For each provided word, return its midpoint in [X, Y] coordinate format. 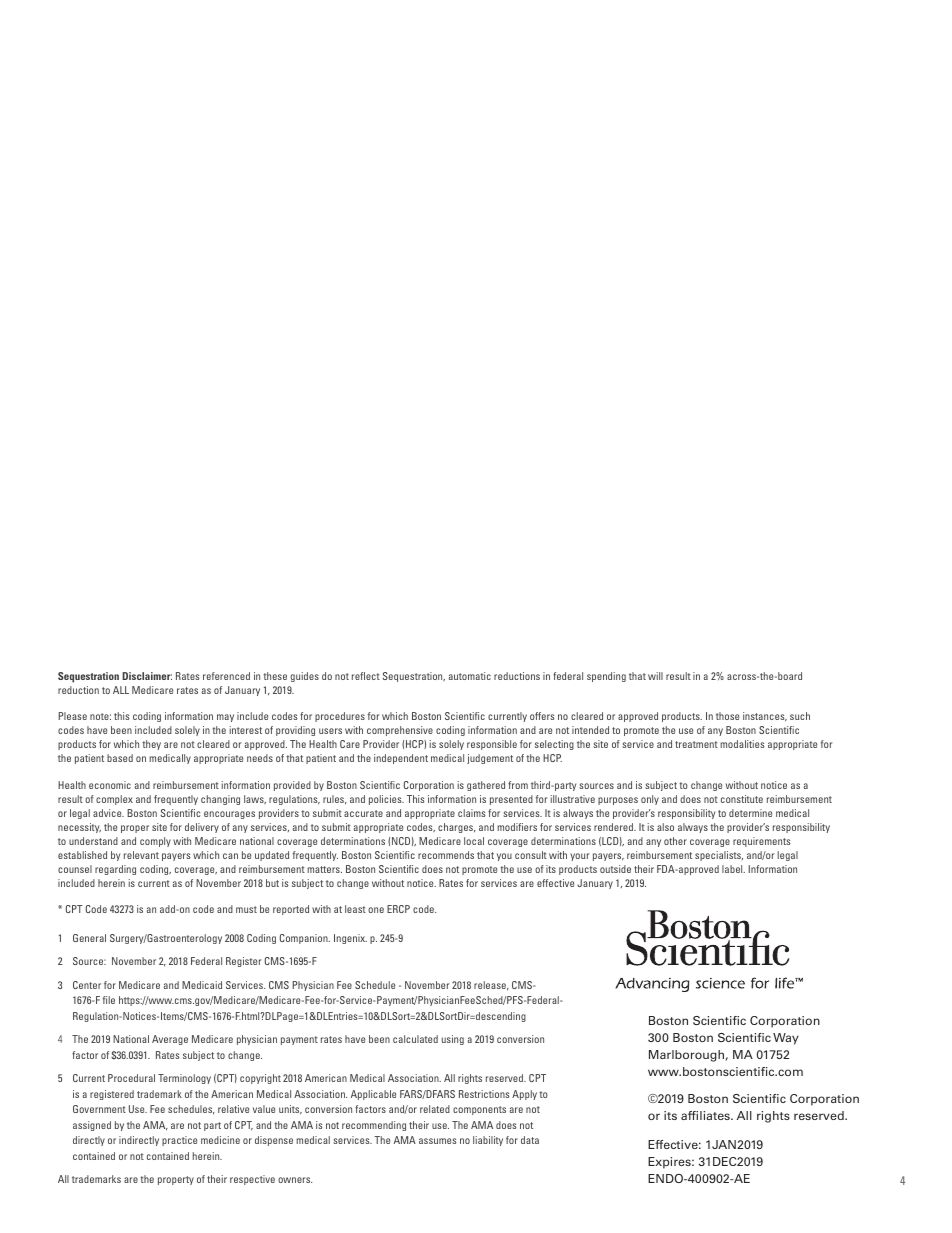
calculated [415, 1039]
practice [179, 1141]
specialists [719, 856]
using [453, 1040]
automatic [470, 676]
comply [155, 842]
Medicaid [202, 985]
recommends [446, 855]
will [655, 676]
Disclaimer [147, 676]
